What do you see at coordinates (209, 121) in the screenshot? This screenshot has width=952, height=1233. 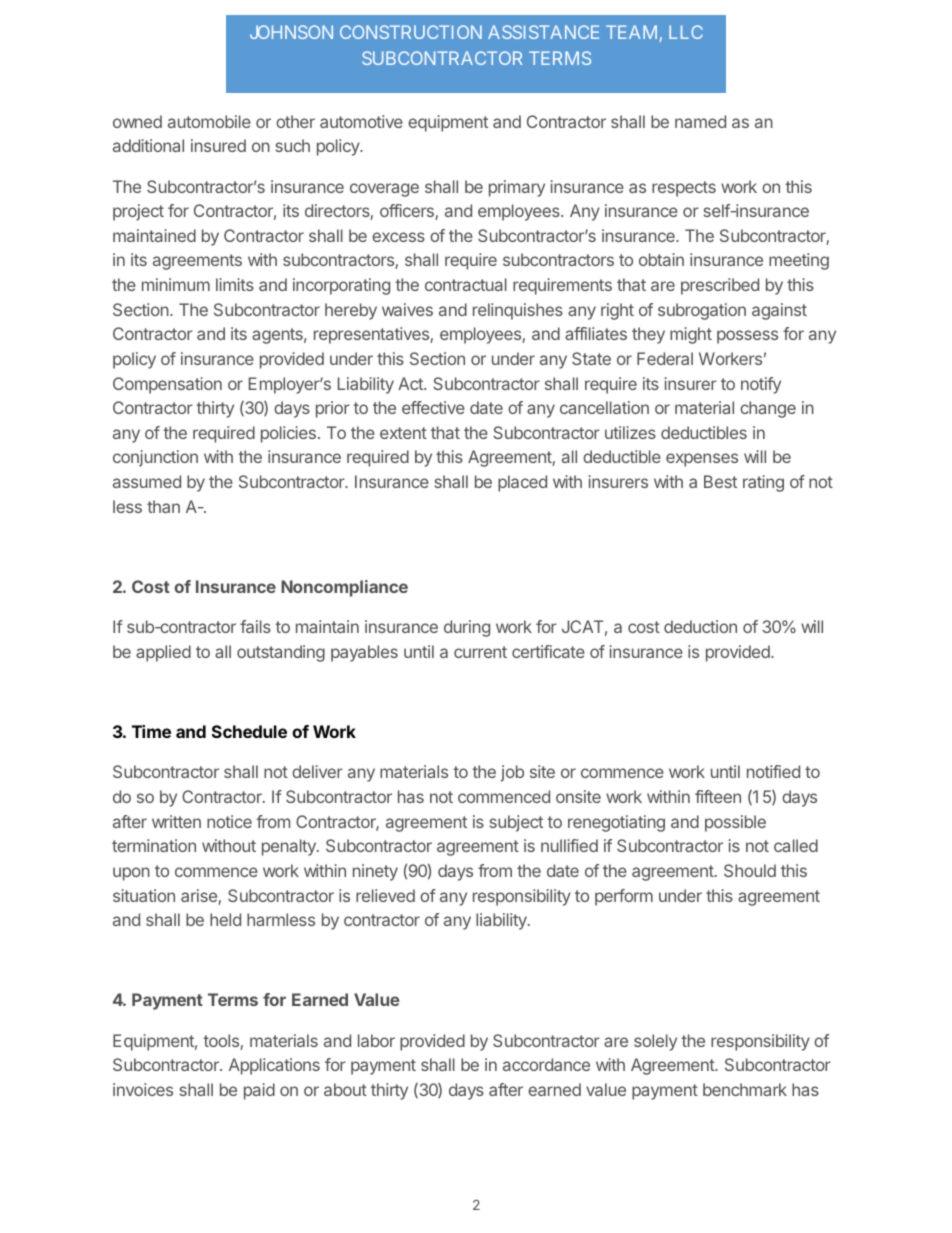 I see `automobile` at bounding box center [209, 121].
